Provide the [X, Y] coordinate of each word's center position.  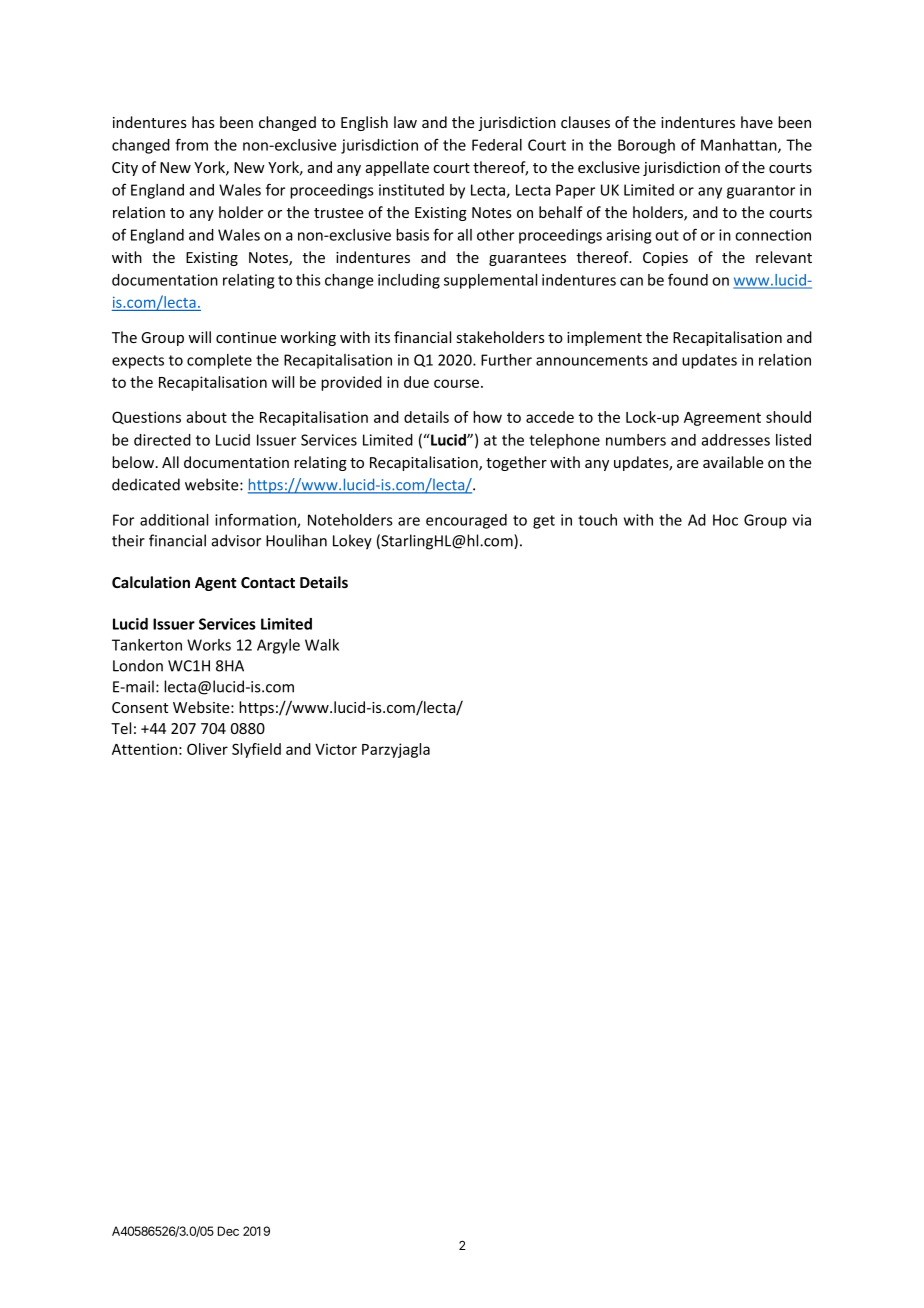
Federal [497, 145]
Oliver [207, 749]
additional [174, 520]
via [801, 520]
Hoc [725, 520]
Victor [336, 749]
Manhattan [740, 146]
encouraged [466, 521]
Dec [228, 1231]
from [191, 144]
